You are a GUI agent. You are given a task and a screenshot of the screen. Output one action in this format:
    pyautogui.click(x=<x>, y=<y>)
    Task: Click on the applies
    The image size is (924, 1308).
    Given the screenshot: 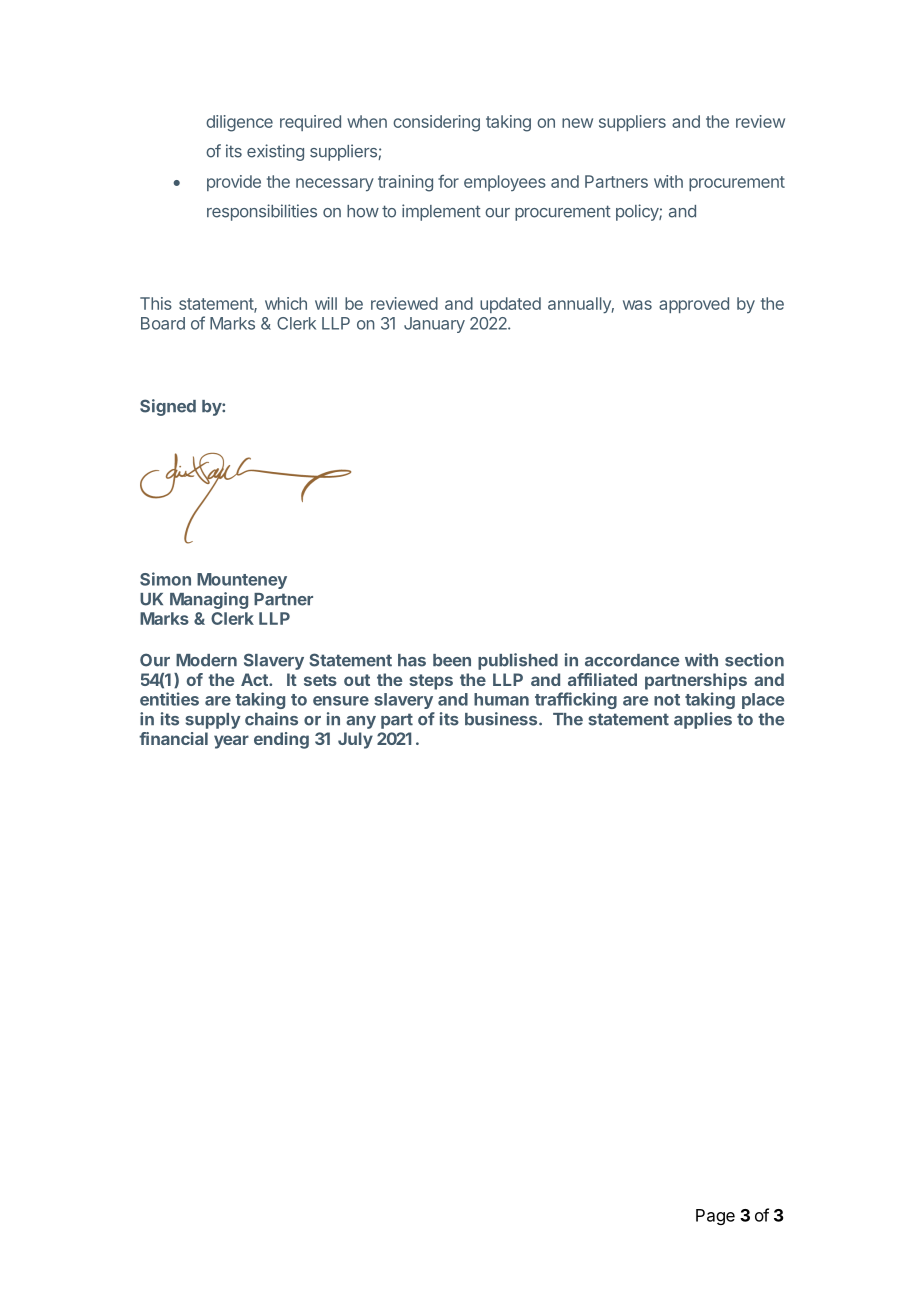 What is the action you would take?
    pyautogui.click(x=703, y=720)
